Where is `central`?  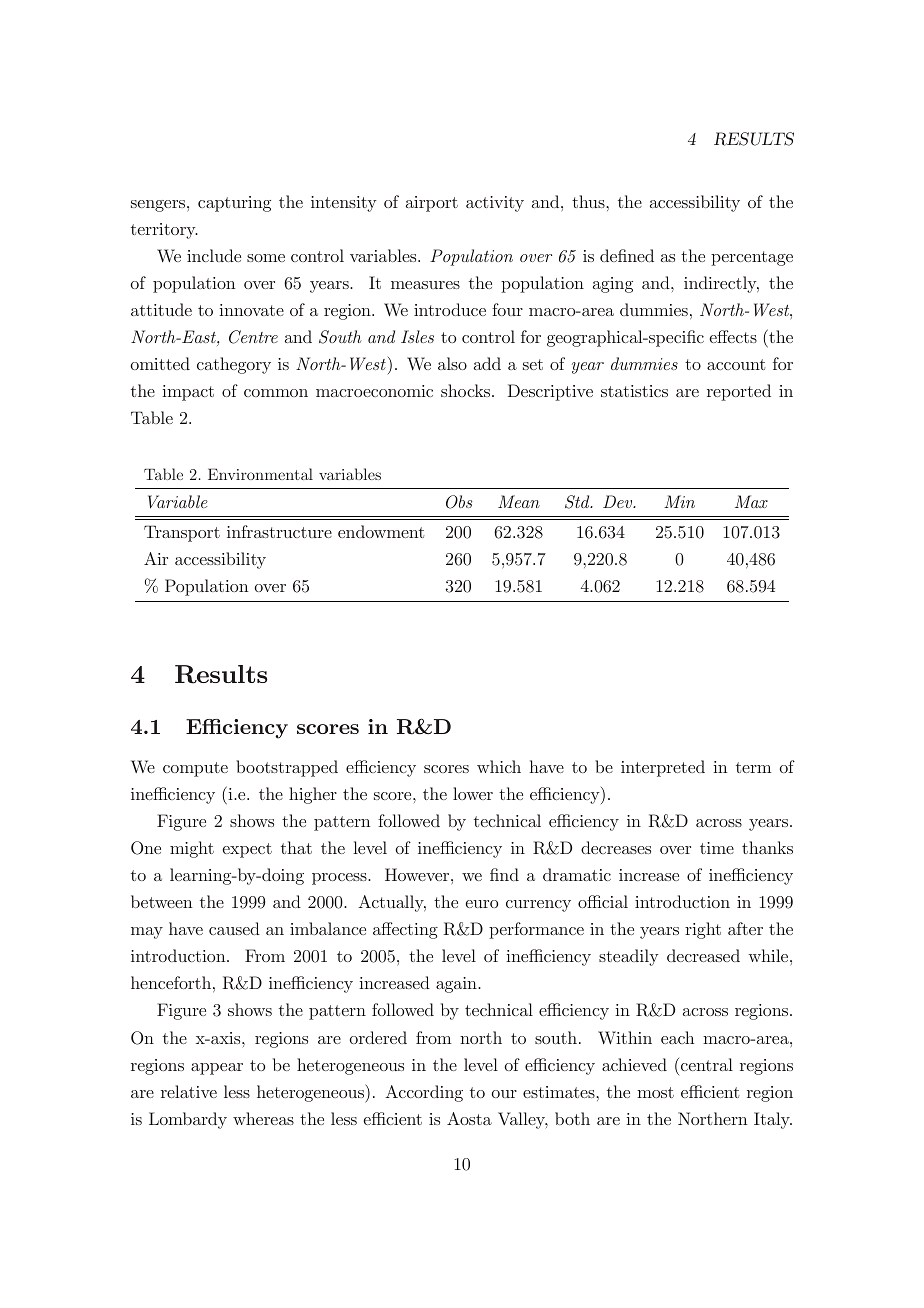
central is located at coordinates (707, 1064).
